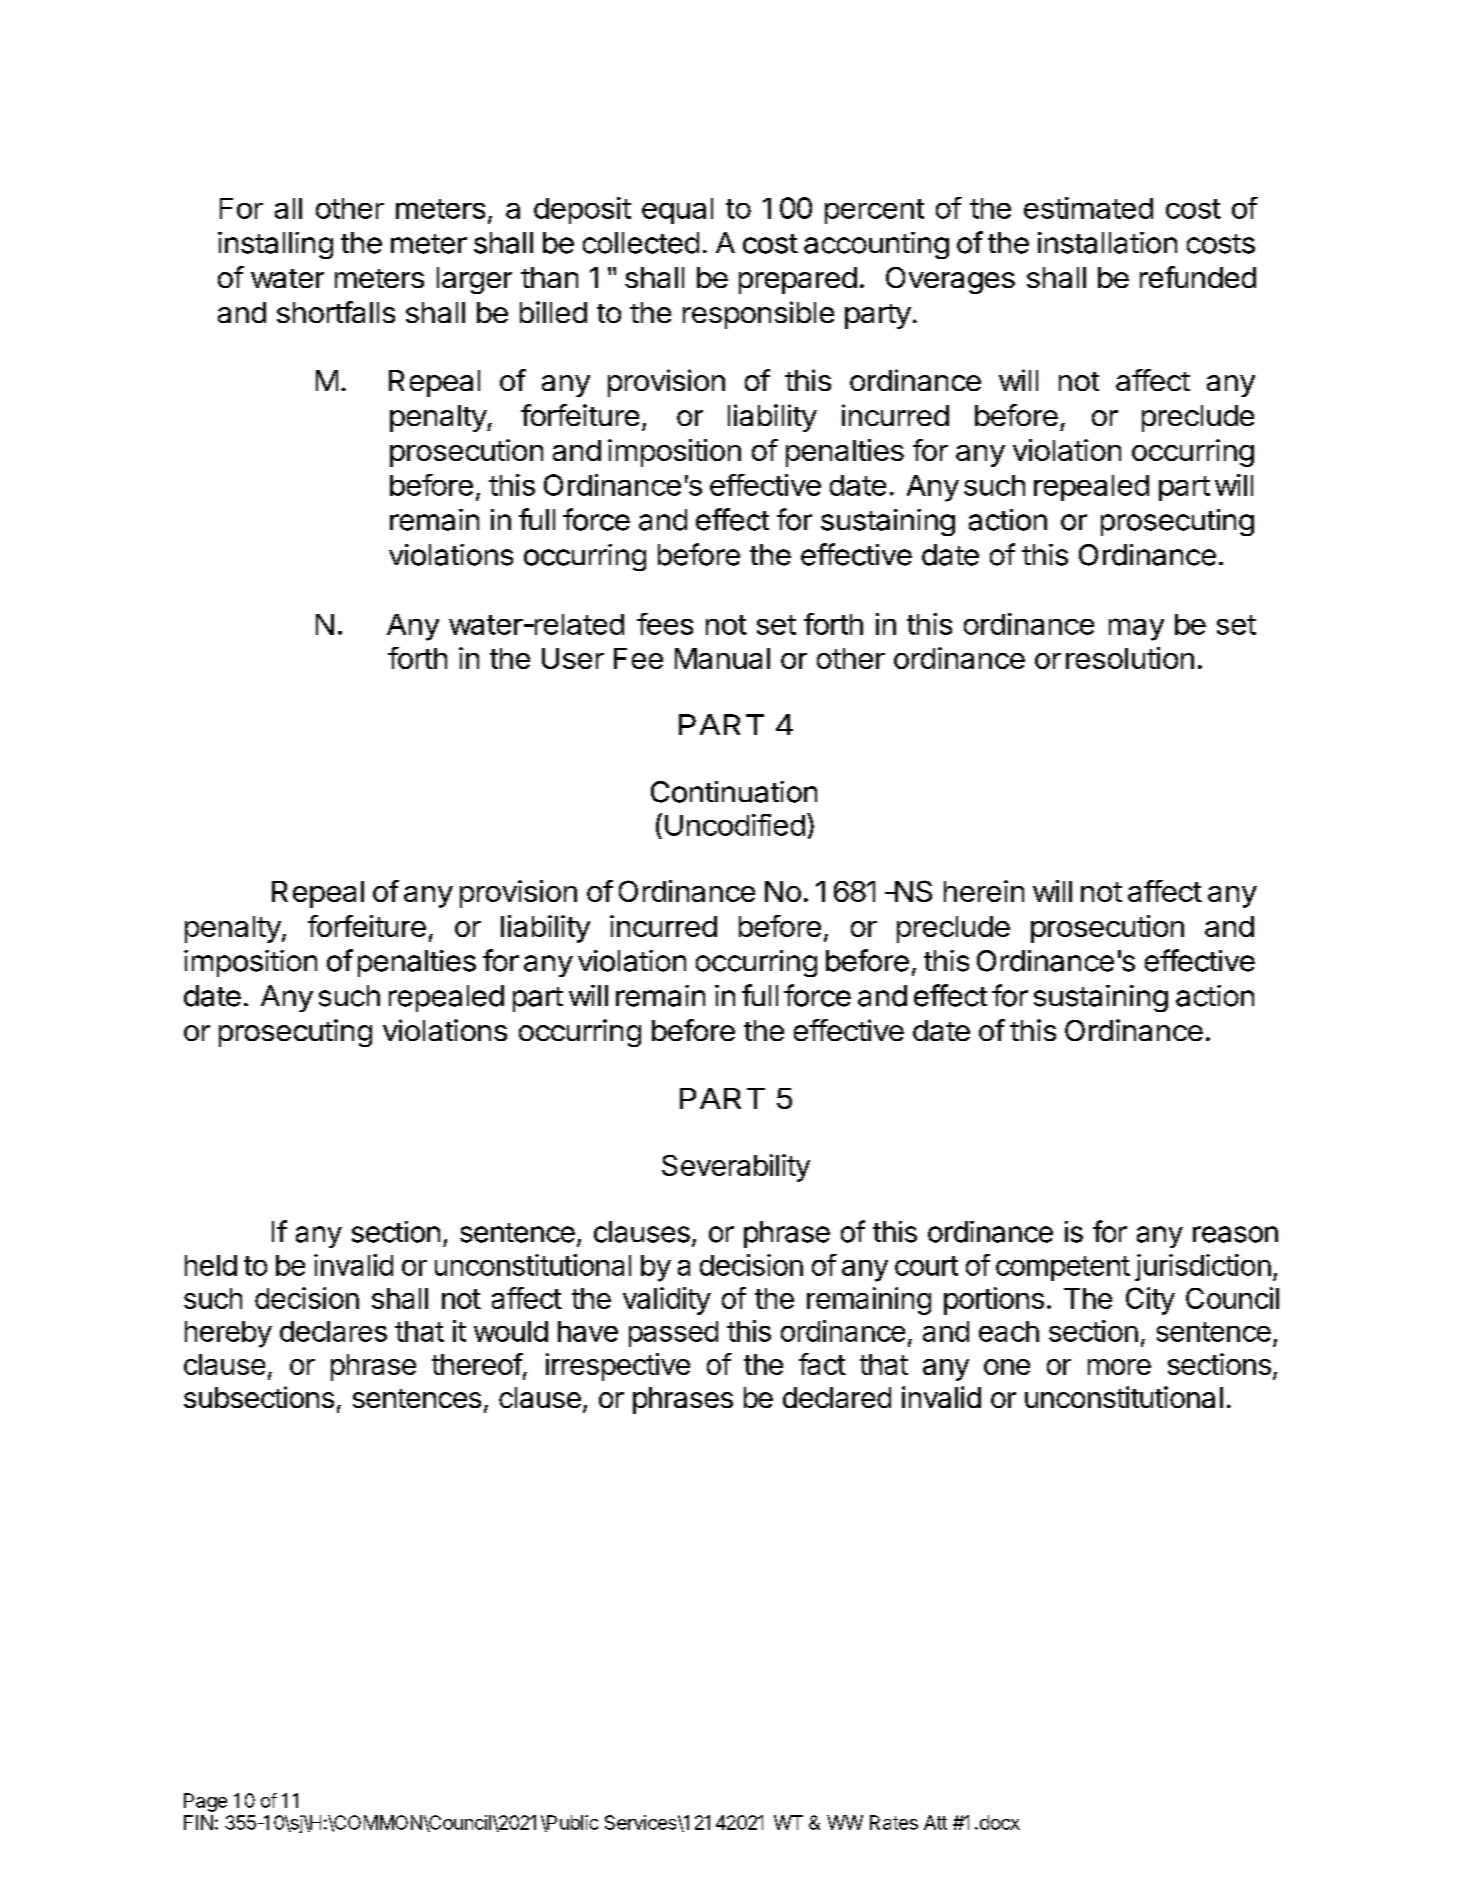 The width and height of the screenshot is (1470, 1903). Describe the element at coordinates (736, 1168) in the screenshot. I see `Severability` at that location.
